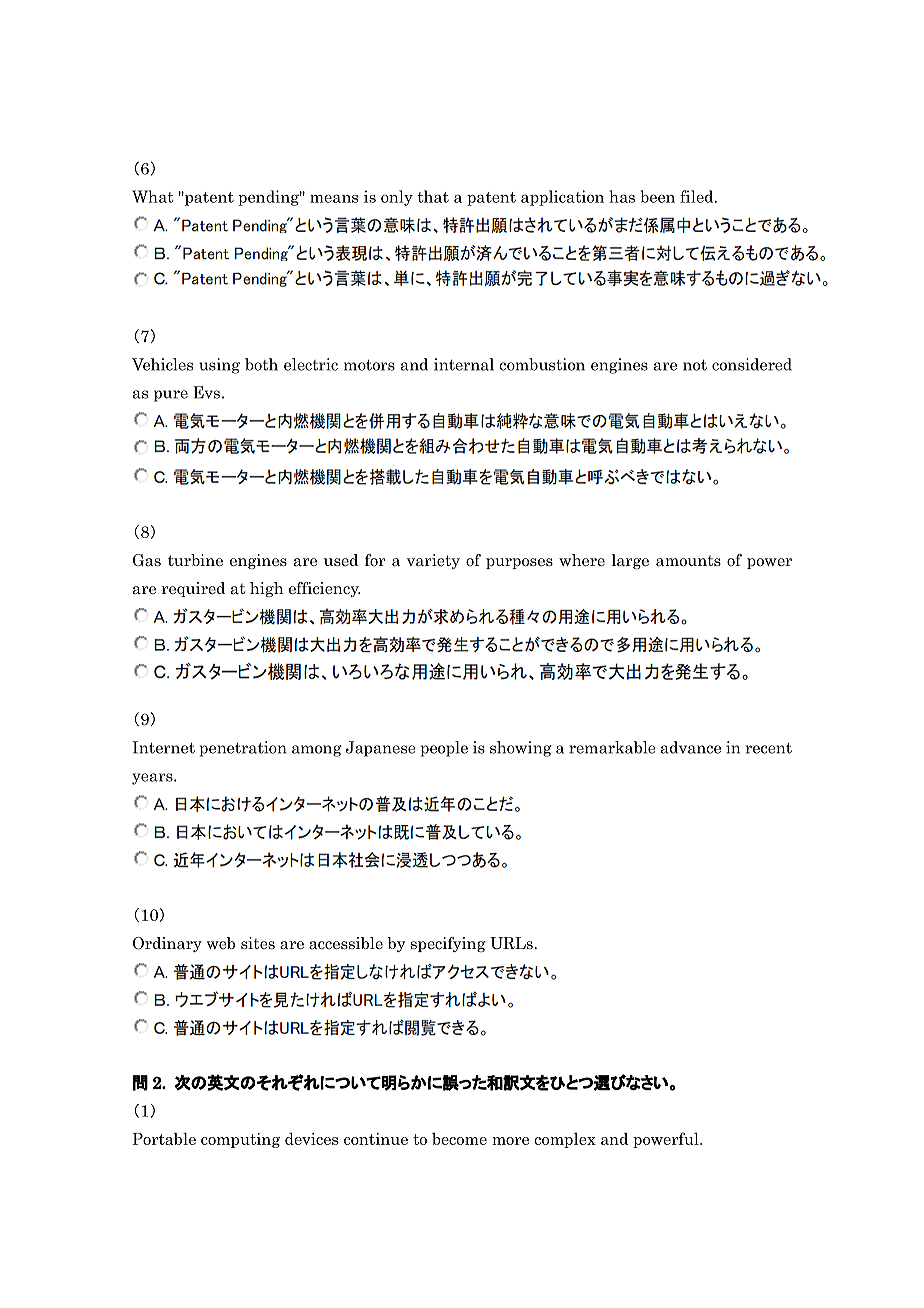 The width and height of the page is (924, 1308). I want to click on What, so click(152, 196).
